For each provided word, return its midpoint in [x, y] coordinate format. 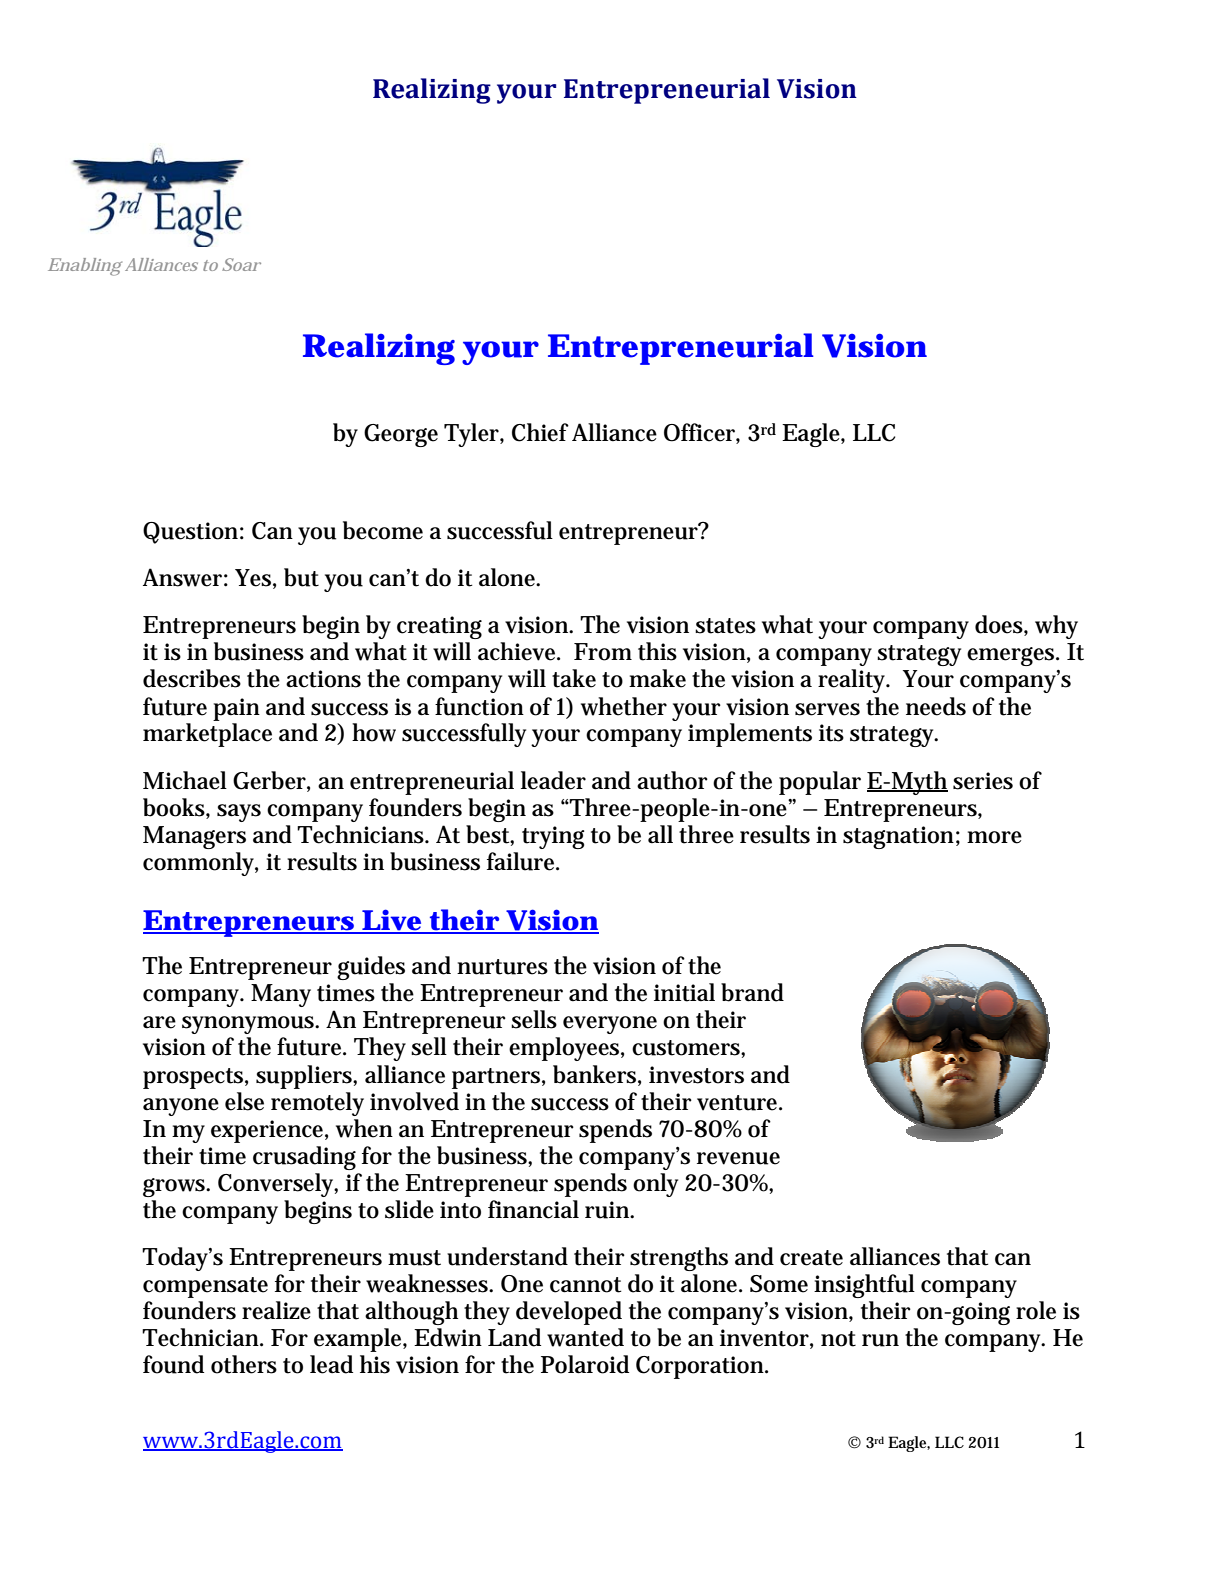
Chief [540, 432]
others [244, 1364]
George [401, 435]
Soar [241, 264]
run [880, 1340]
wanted [585, 1337]
